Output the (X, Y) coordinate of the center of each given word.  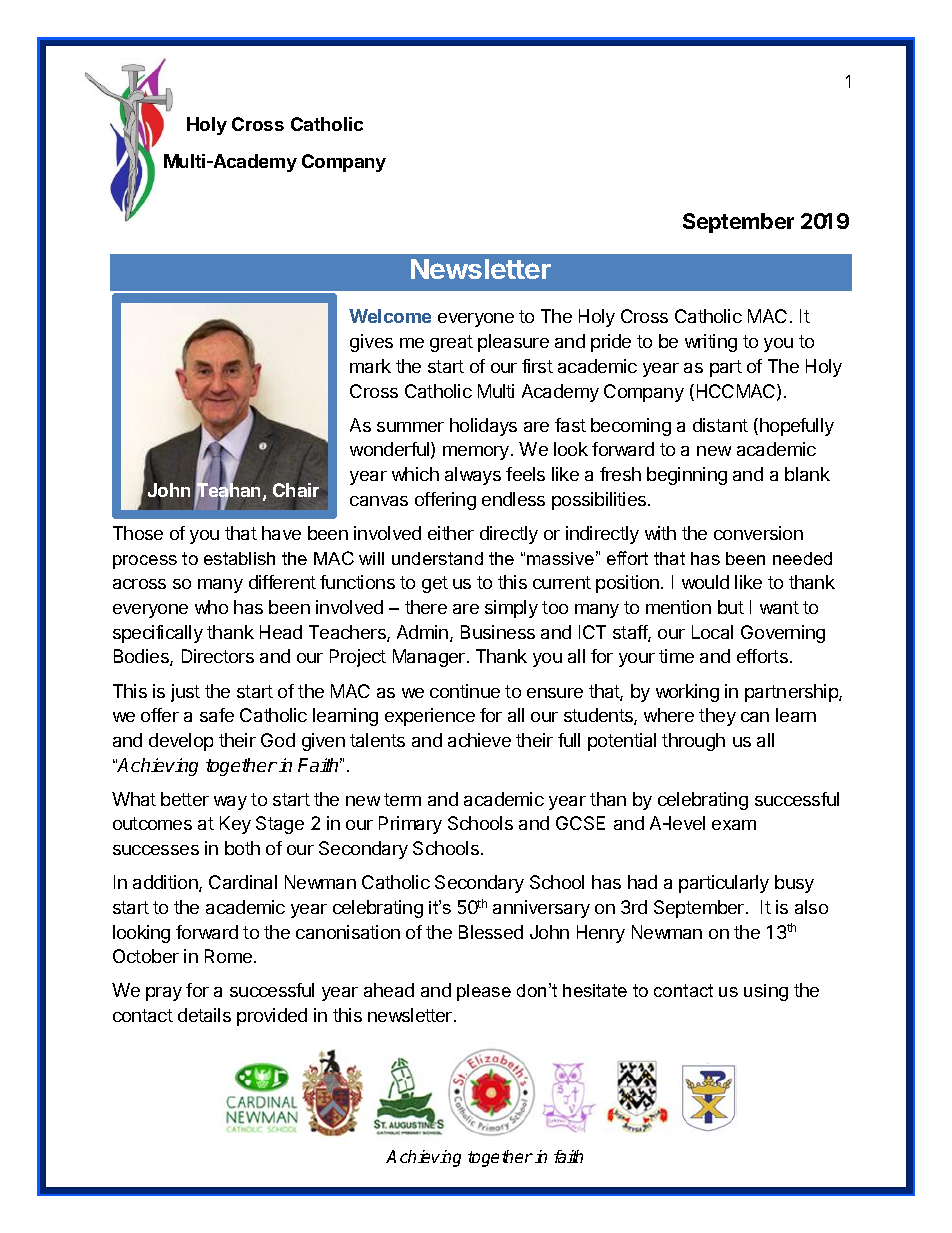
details (204, 1015)
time (676, 656)
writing (711, 343)
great (451, 343)
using (766, 992)
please (484, 992)
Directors (218, 656)
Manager (430, 658)
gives (371, 343)
